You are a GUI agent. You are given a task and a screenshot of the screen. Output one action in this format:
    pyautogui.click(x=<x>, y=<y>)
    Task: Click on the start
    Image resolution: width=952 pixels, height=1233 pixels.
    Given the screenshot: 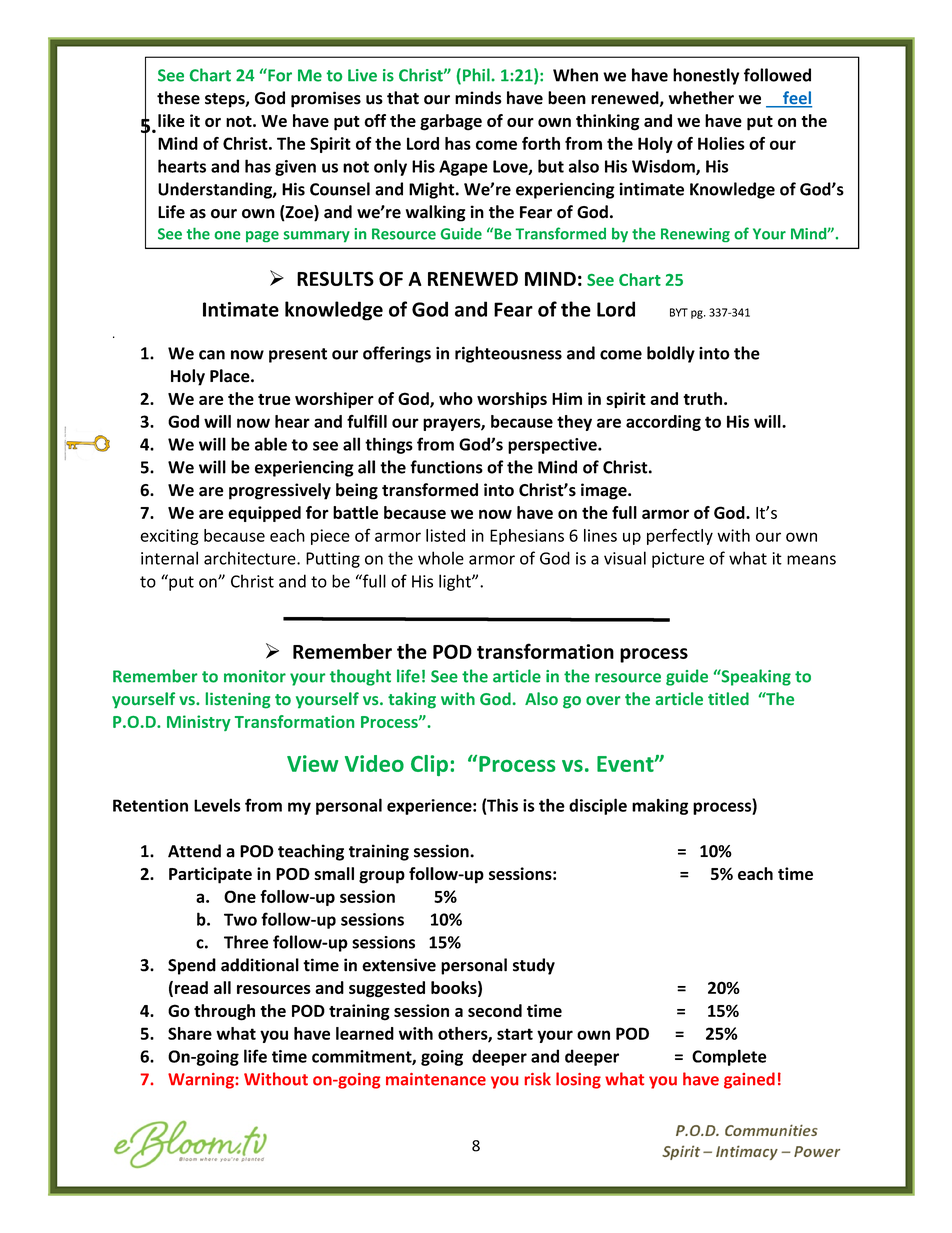 What is the action you would take?
    pyautogui.click(x=515, y=1034)
